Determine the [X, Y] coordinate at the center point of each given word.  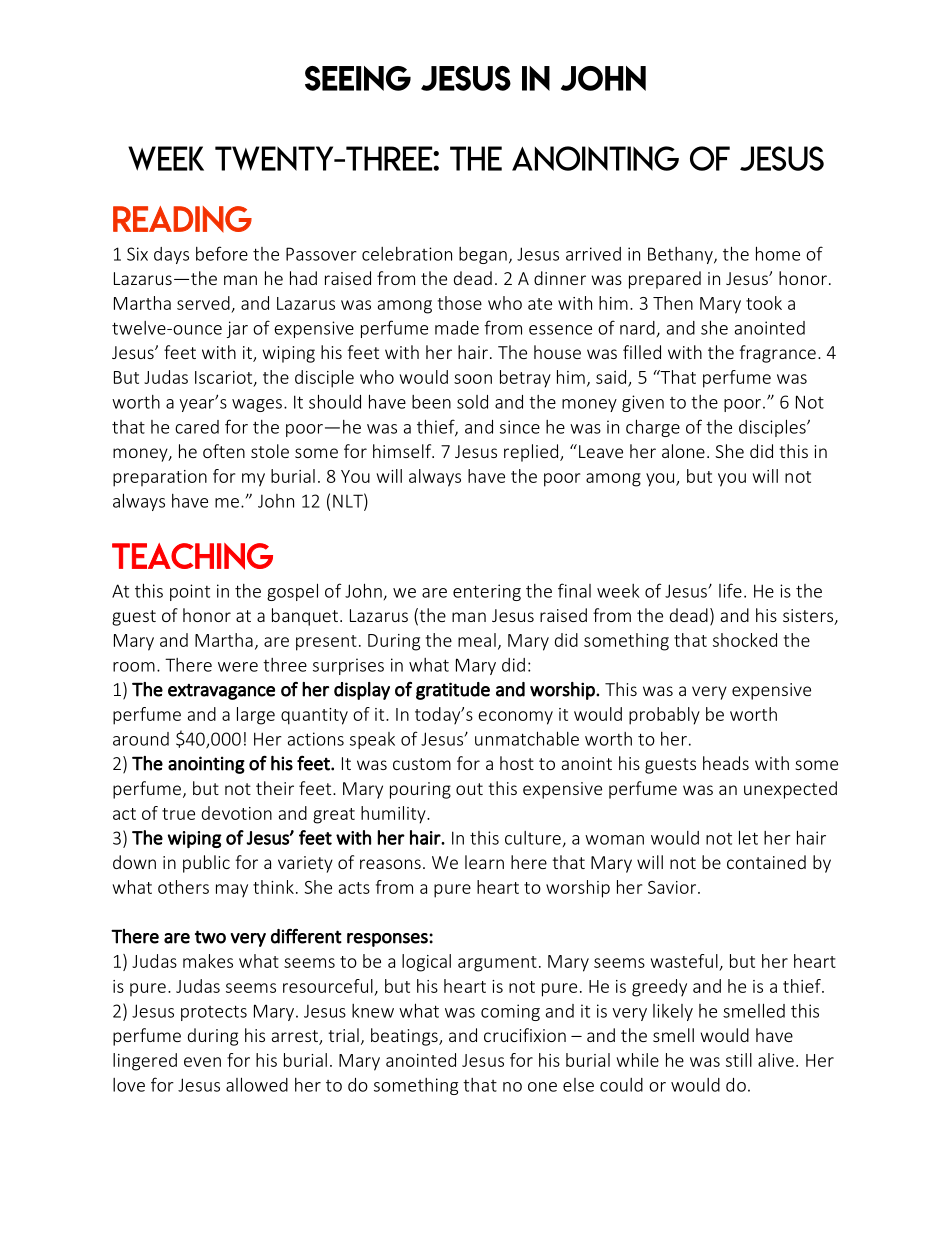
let [748, 837]
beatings [405, 1037]
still [739, 1060]
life [730, 590]
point [190, 592]
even [202, 1062]
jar [237, 329]
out [469, 789]
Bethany [681, 255]
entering [487, 592]
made [457, 328]
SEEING [358, 78]
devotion [237, 813]
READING [182, 219]
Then [673, 303]
